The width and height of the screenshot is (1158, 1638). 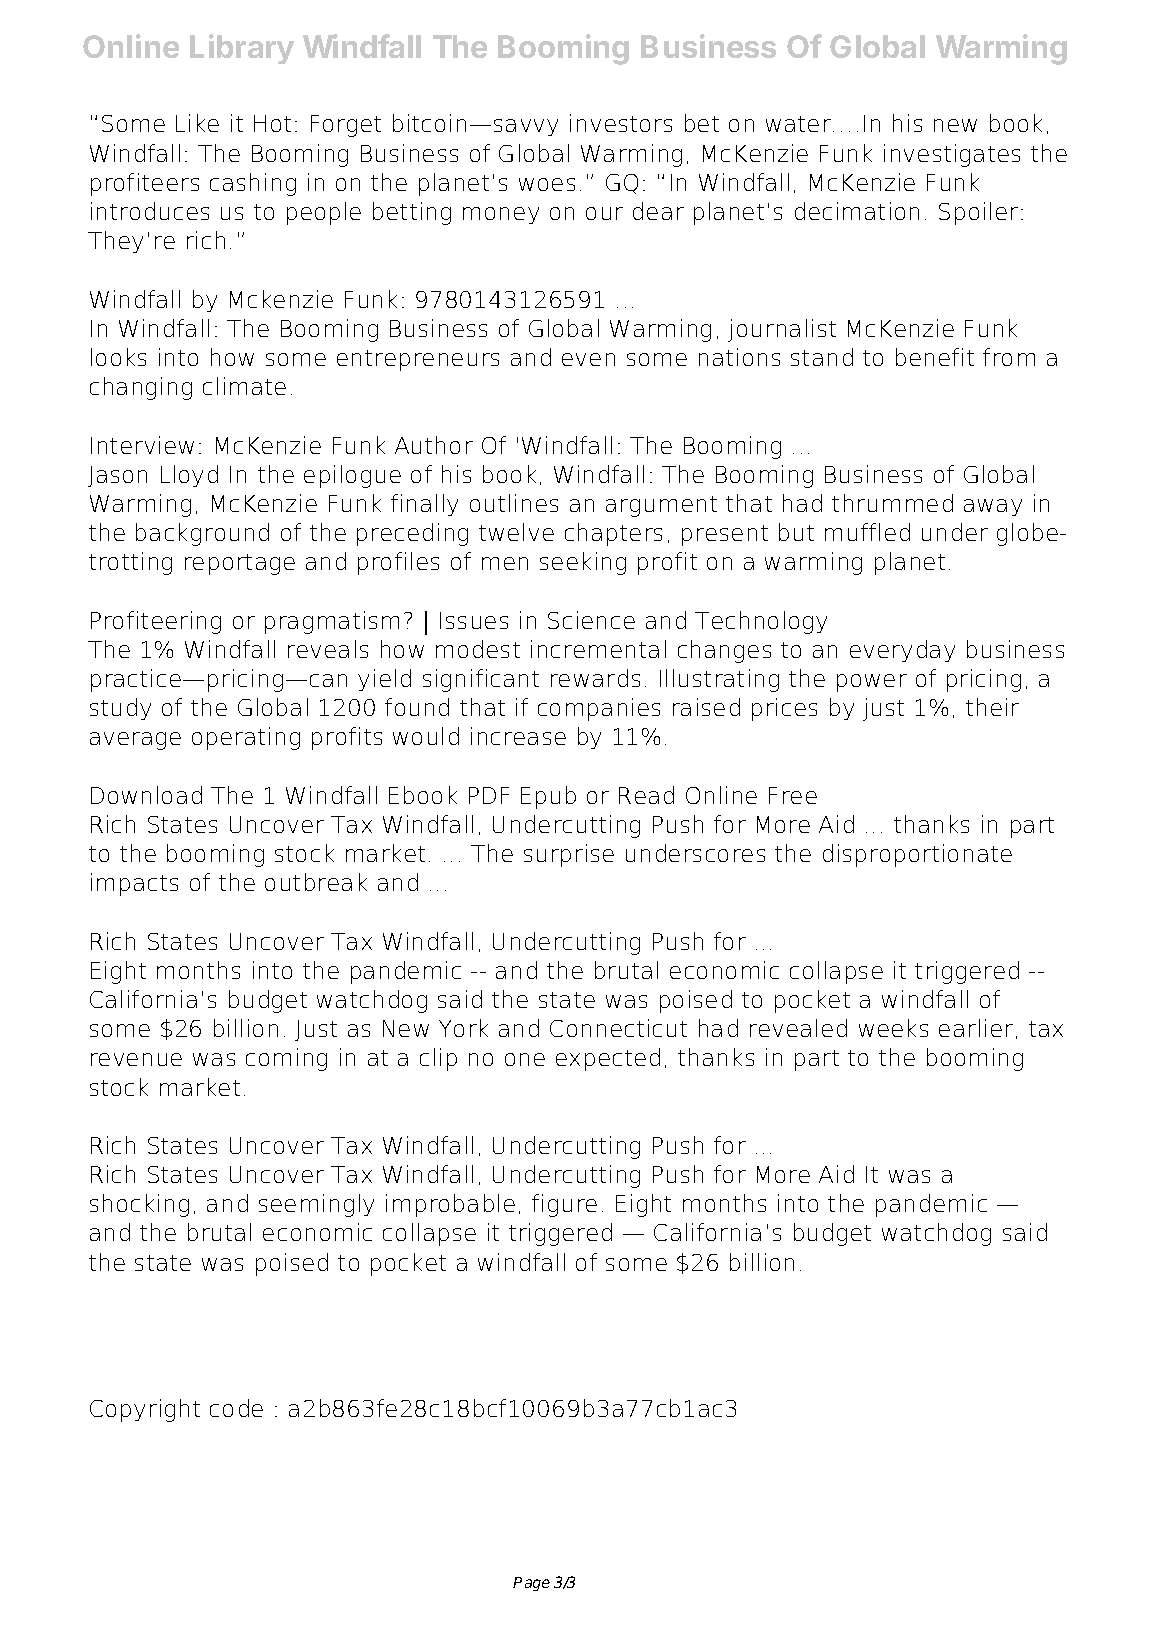 What do you see at coordinates (621, 123) in the screenshot?
I see `investors` at bounding box center [621, 123].
